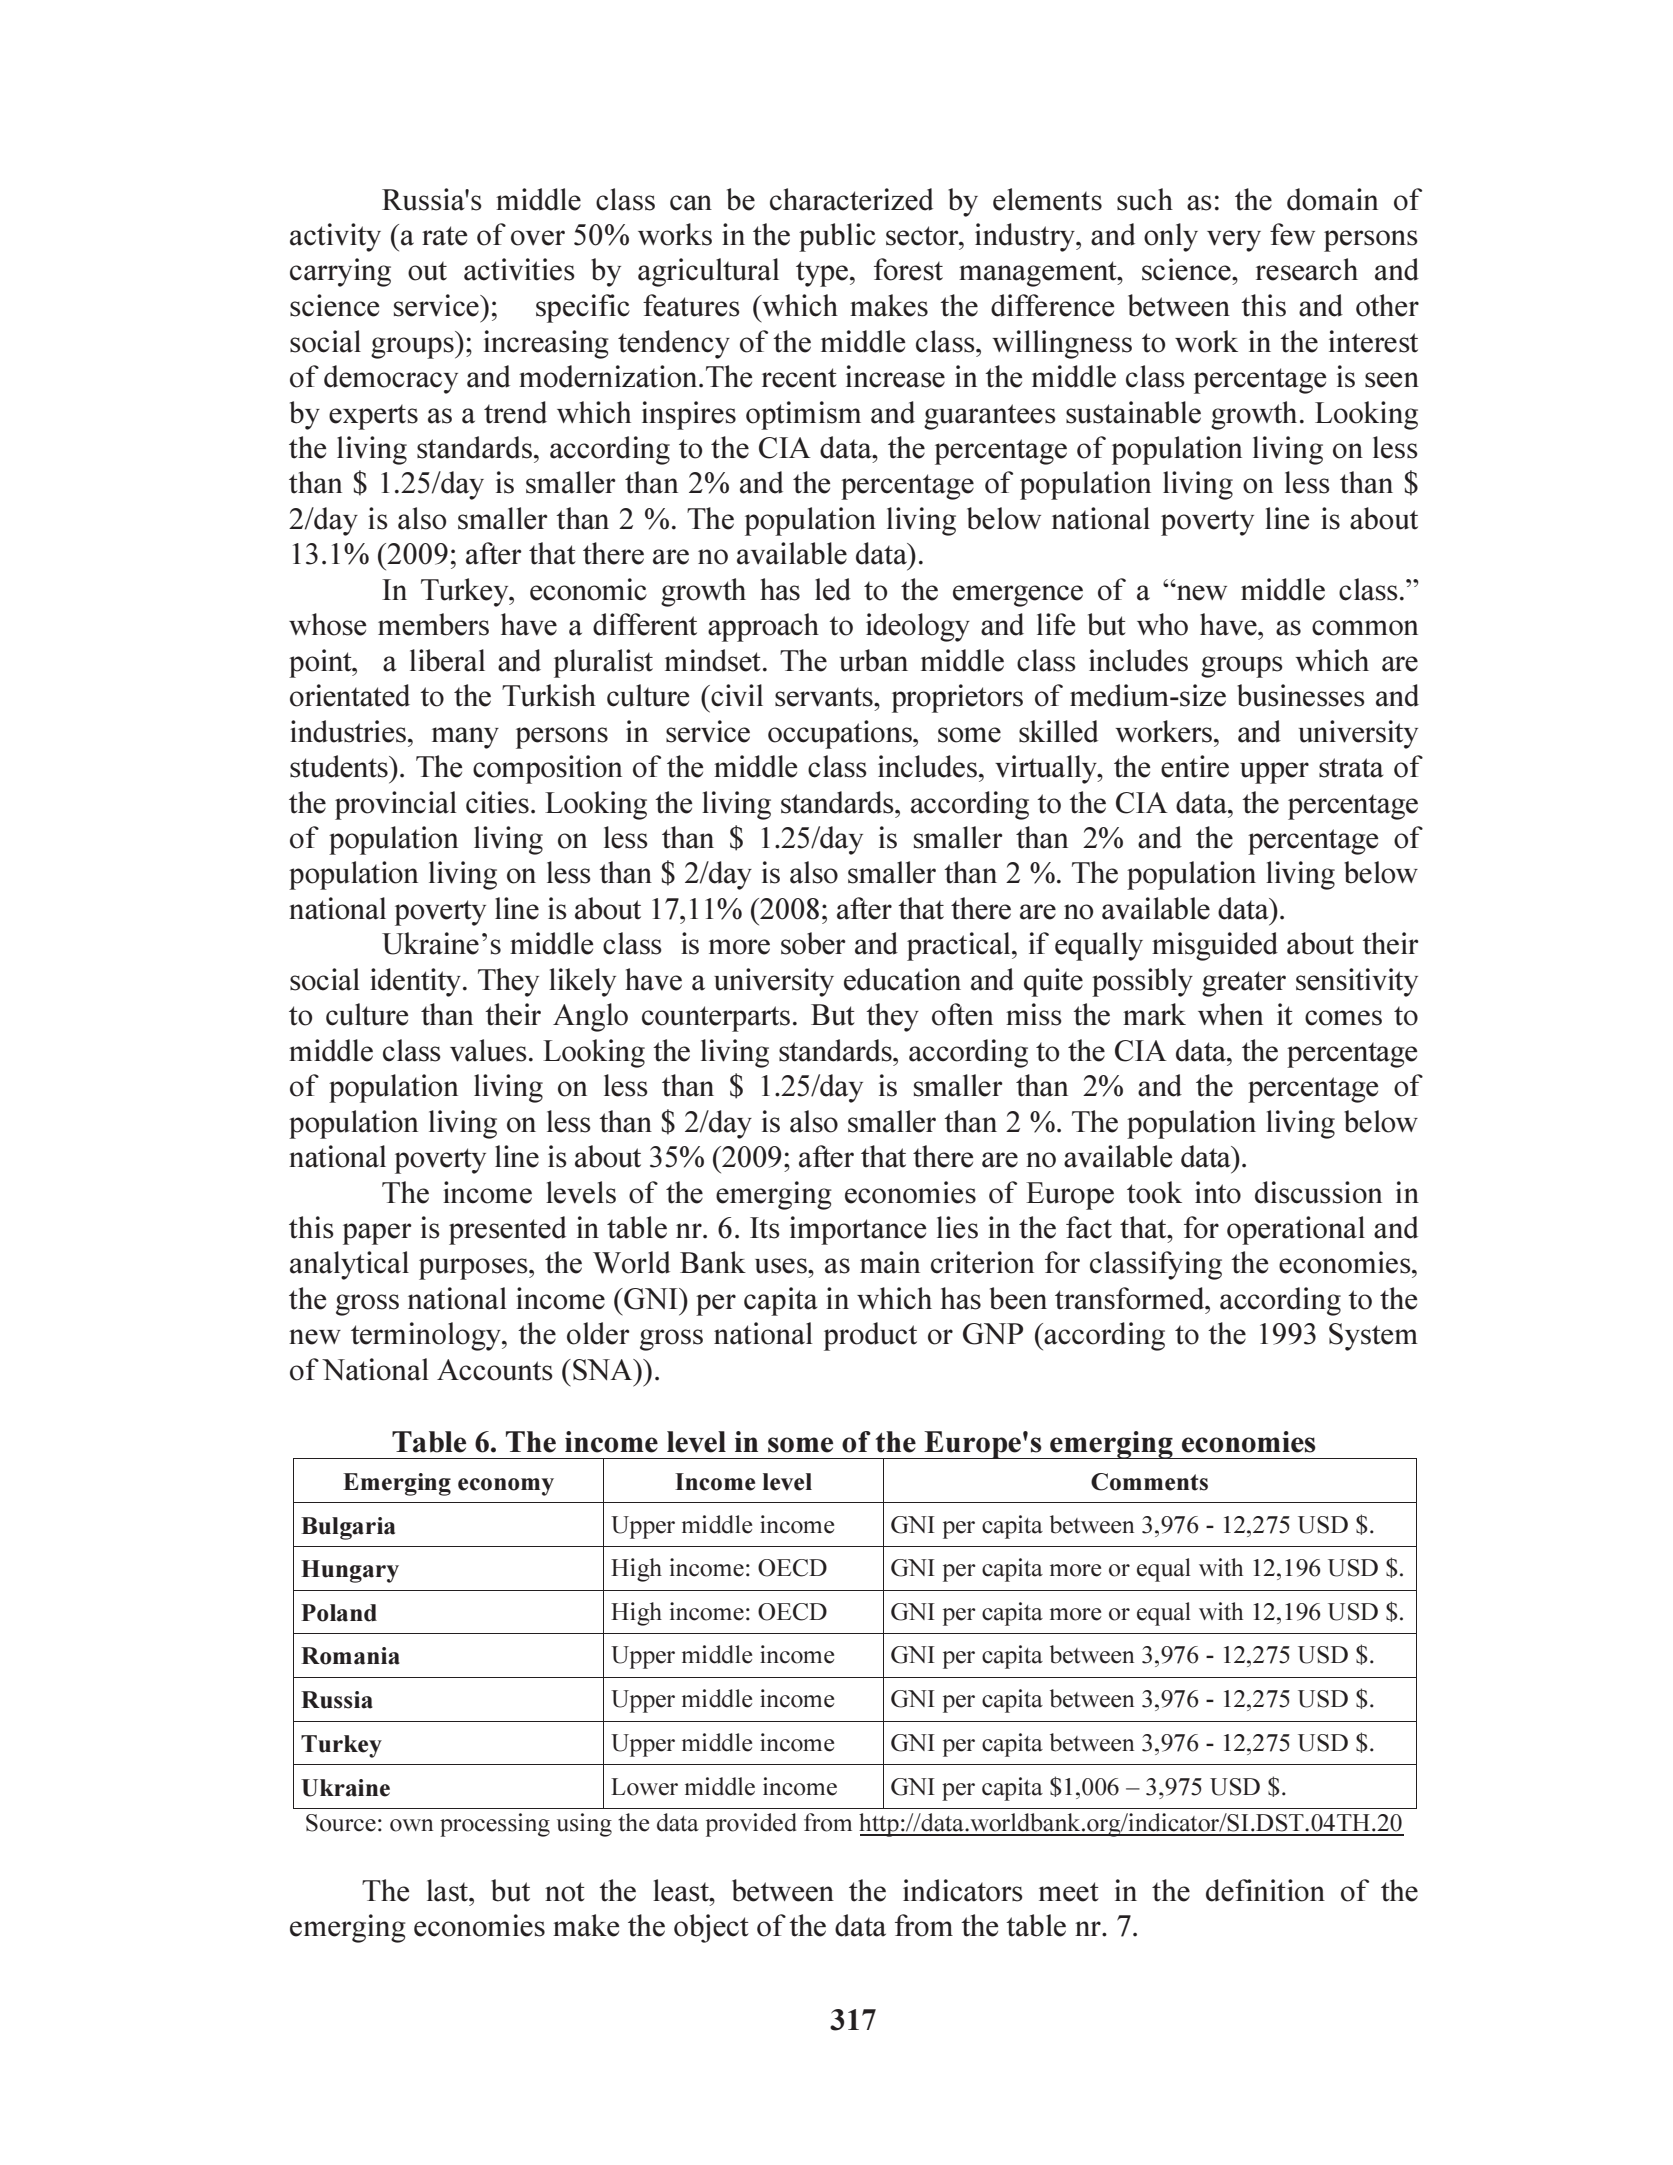 The image size is (1673, 2165). What do you see at coordinates (444, 236) in the page?
I see `rate` at bounding box center [444, 236].
